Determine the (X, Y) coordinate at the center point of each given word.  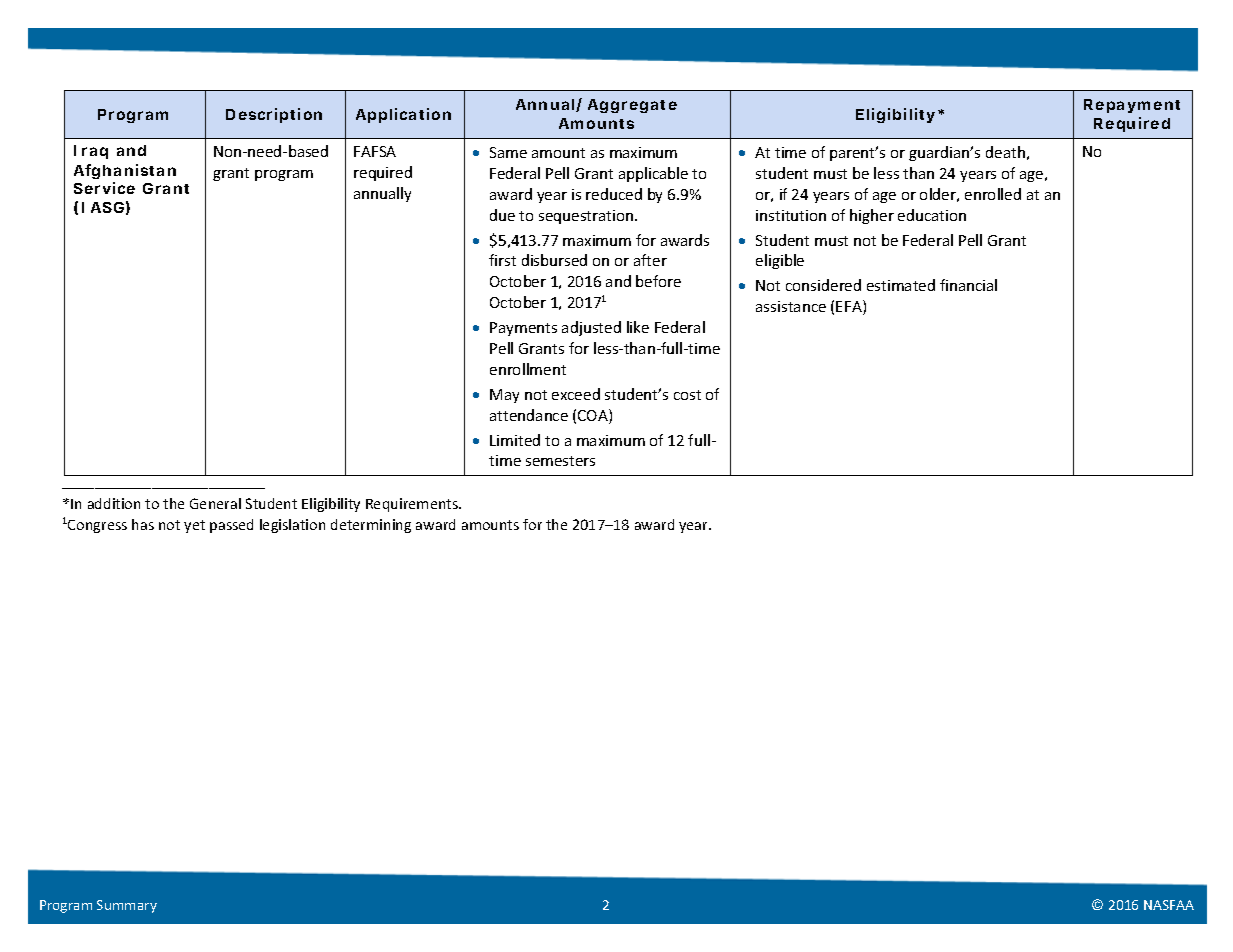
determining (371, 526)
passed (231, 526)
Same (508, 152)
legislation (292, 526)
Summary (127, 906)
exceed (576, 394)
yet (194, 526)
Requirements (413, 505)
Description (274, 115)
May (504, 396)
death (1005, 152)
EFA (850, 307)
